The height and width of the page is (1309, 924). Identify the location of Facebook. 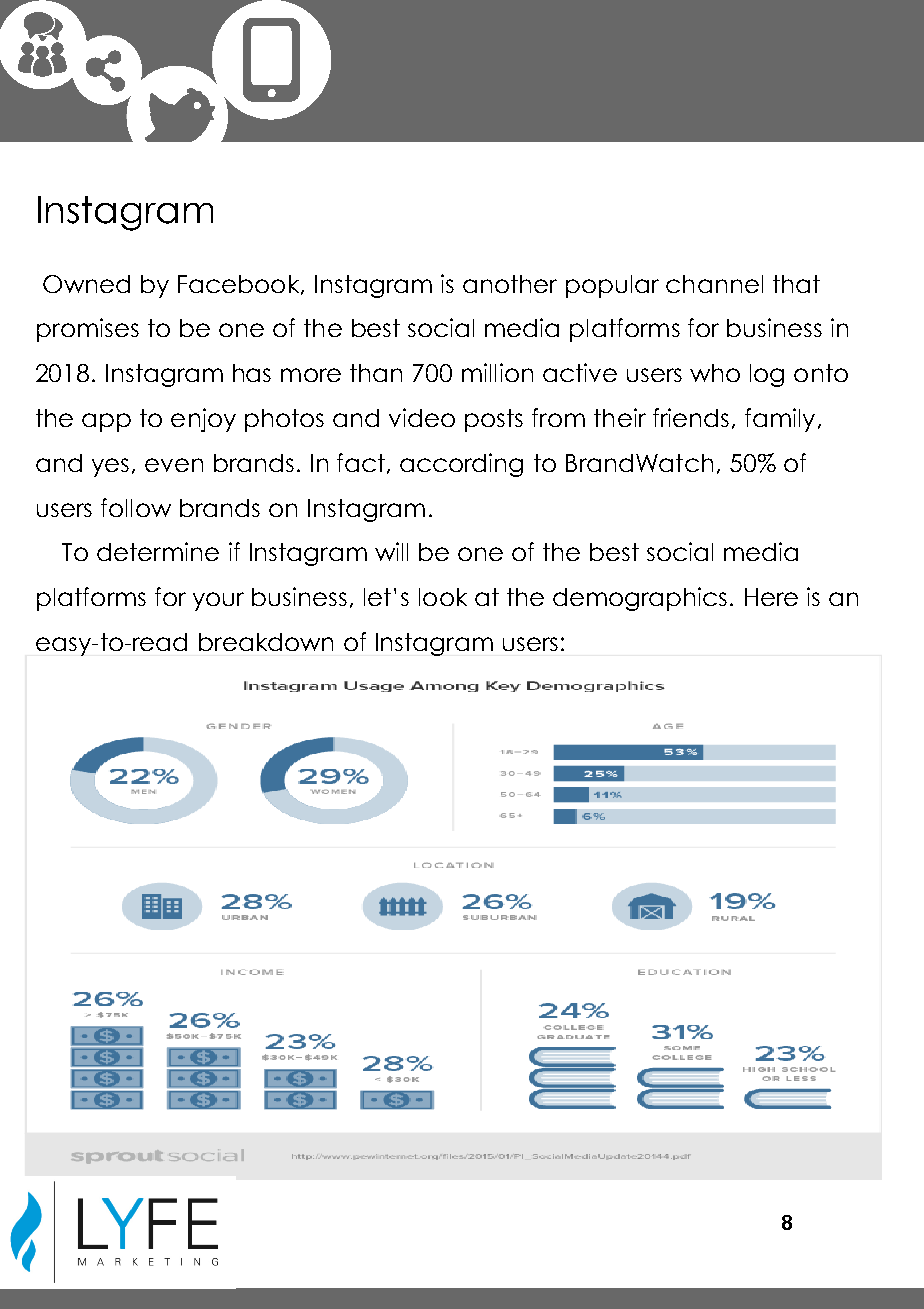
(240, 285).
